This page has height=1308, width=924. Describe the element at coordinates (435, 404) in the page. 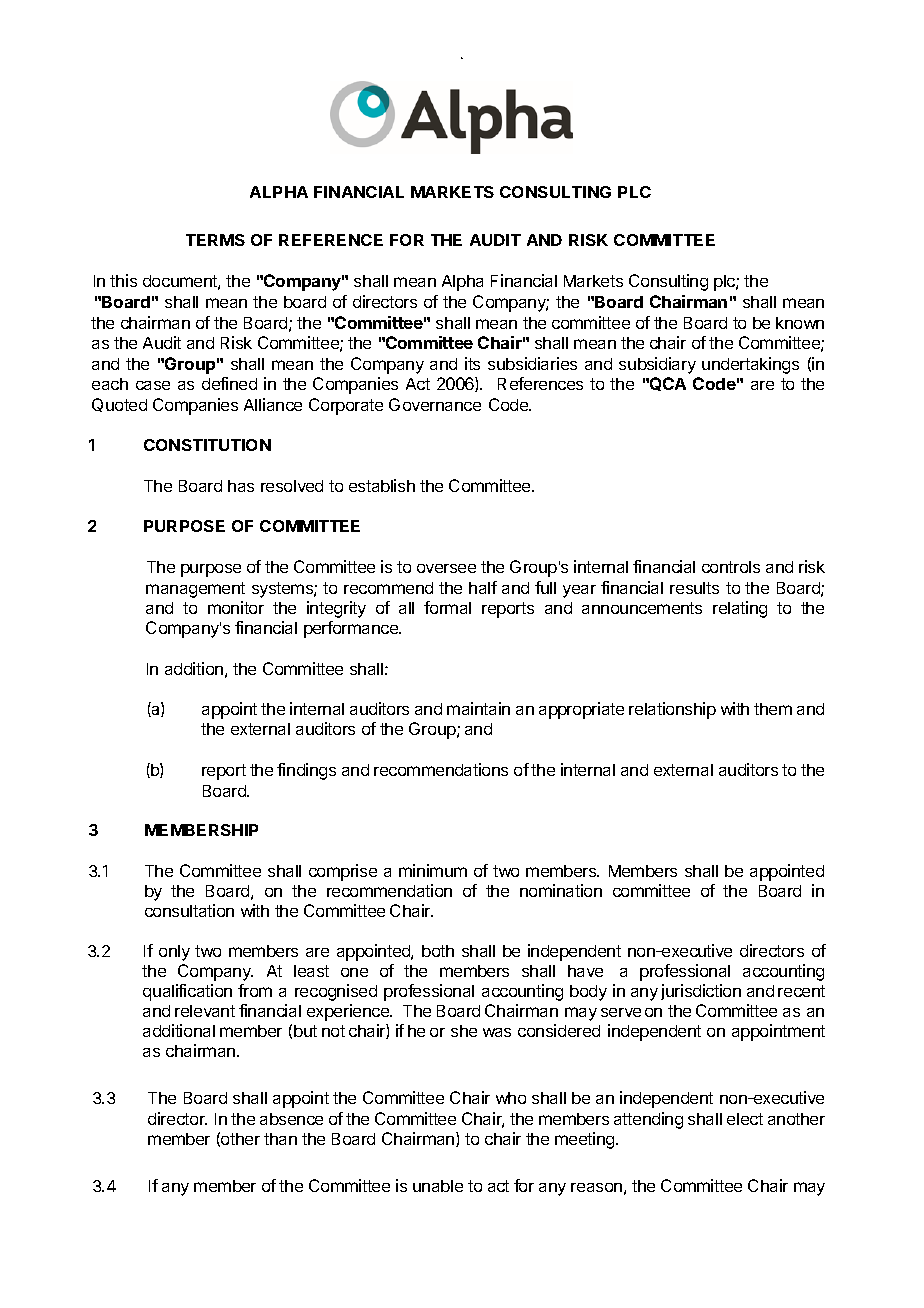

I see `Governance` at that location.
